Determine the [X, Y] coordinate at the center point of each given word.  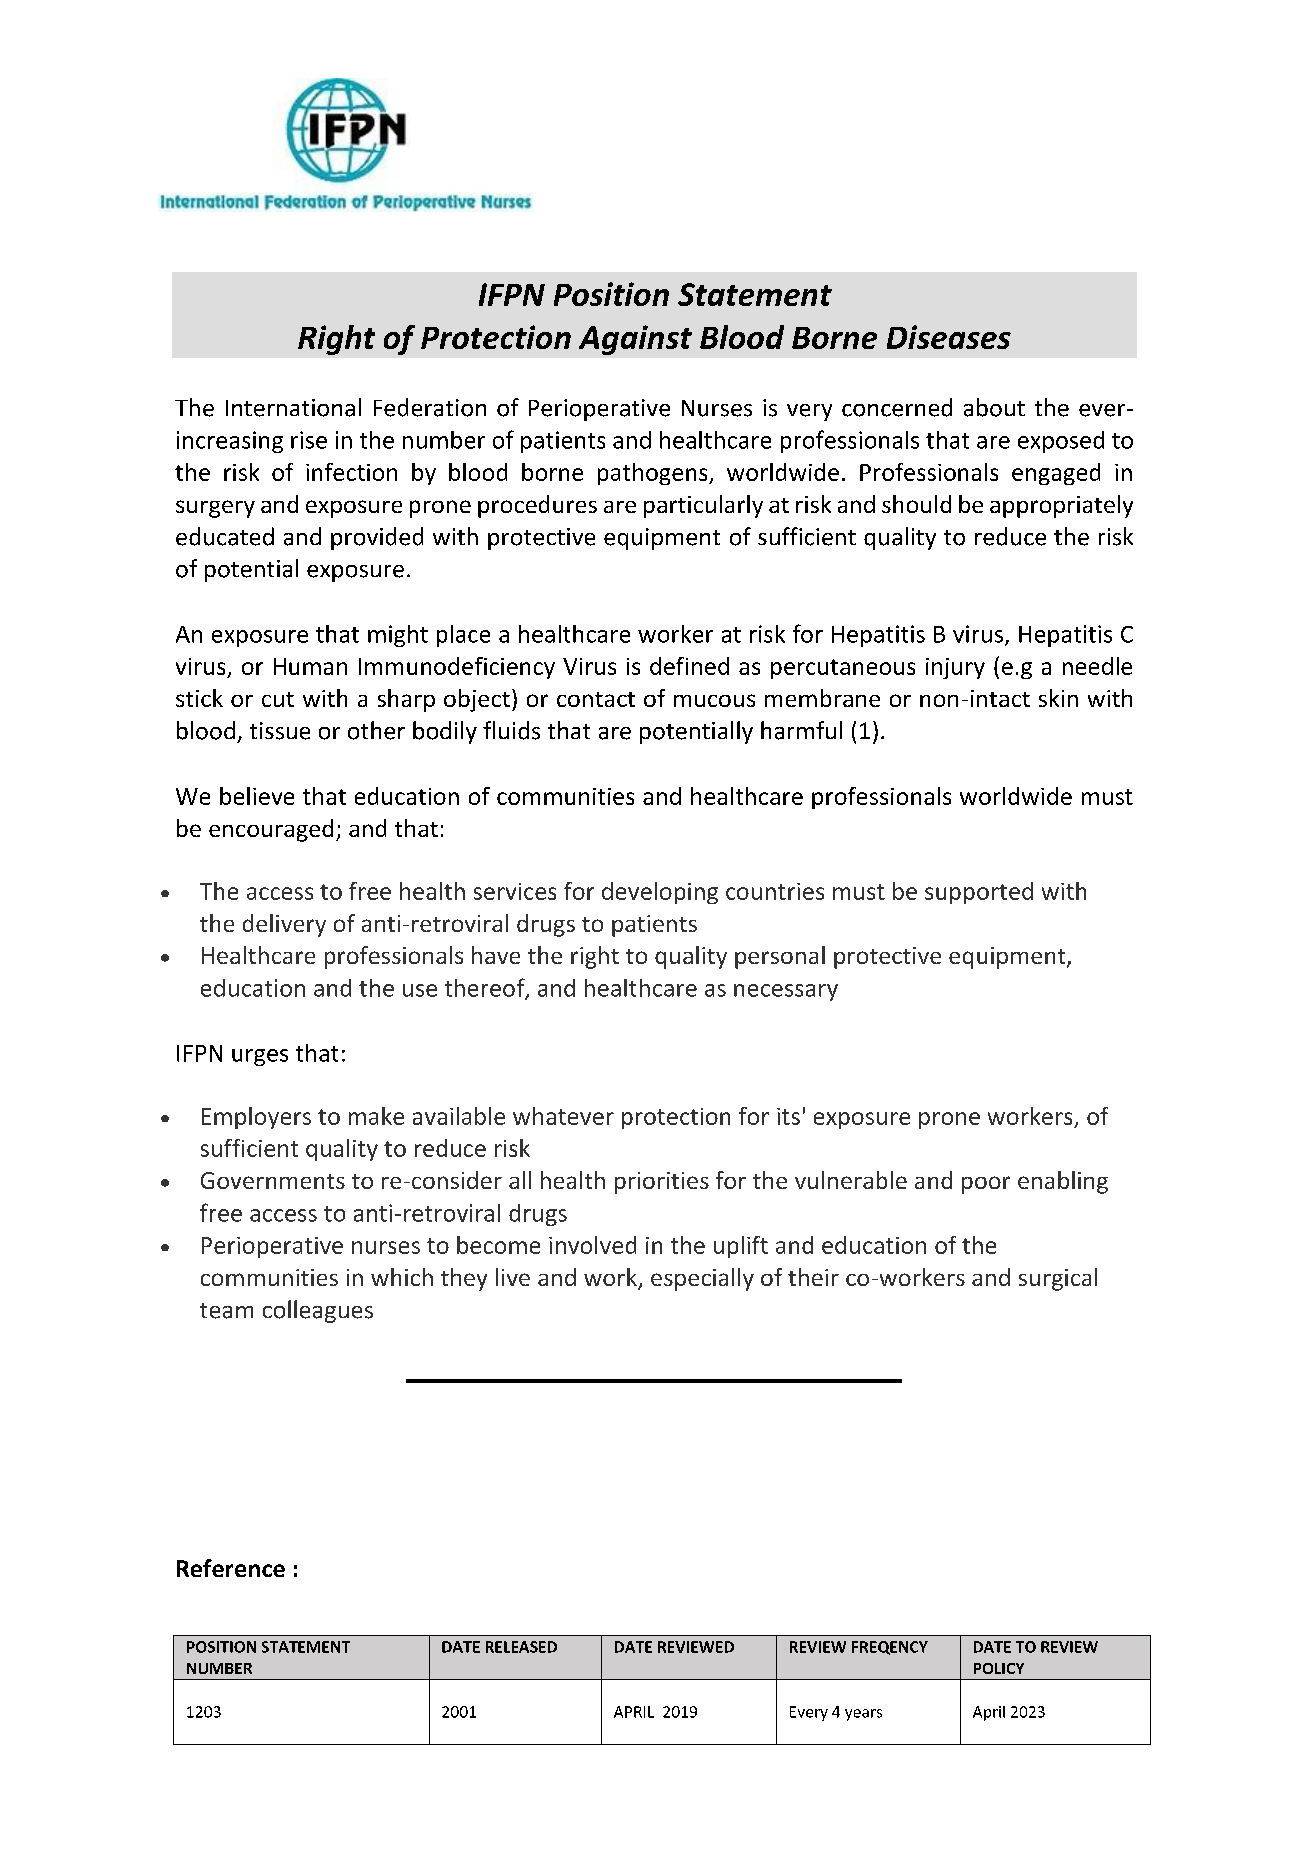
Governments [273, 1180]
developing [660, 893]
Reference [231, 1568]
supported [979, 893]
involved [592, 1245]
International [293, 407]
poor [986, 1185]
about [994, 407]
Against [635, 340]
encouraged [271, 830]
